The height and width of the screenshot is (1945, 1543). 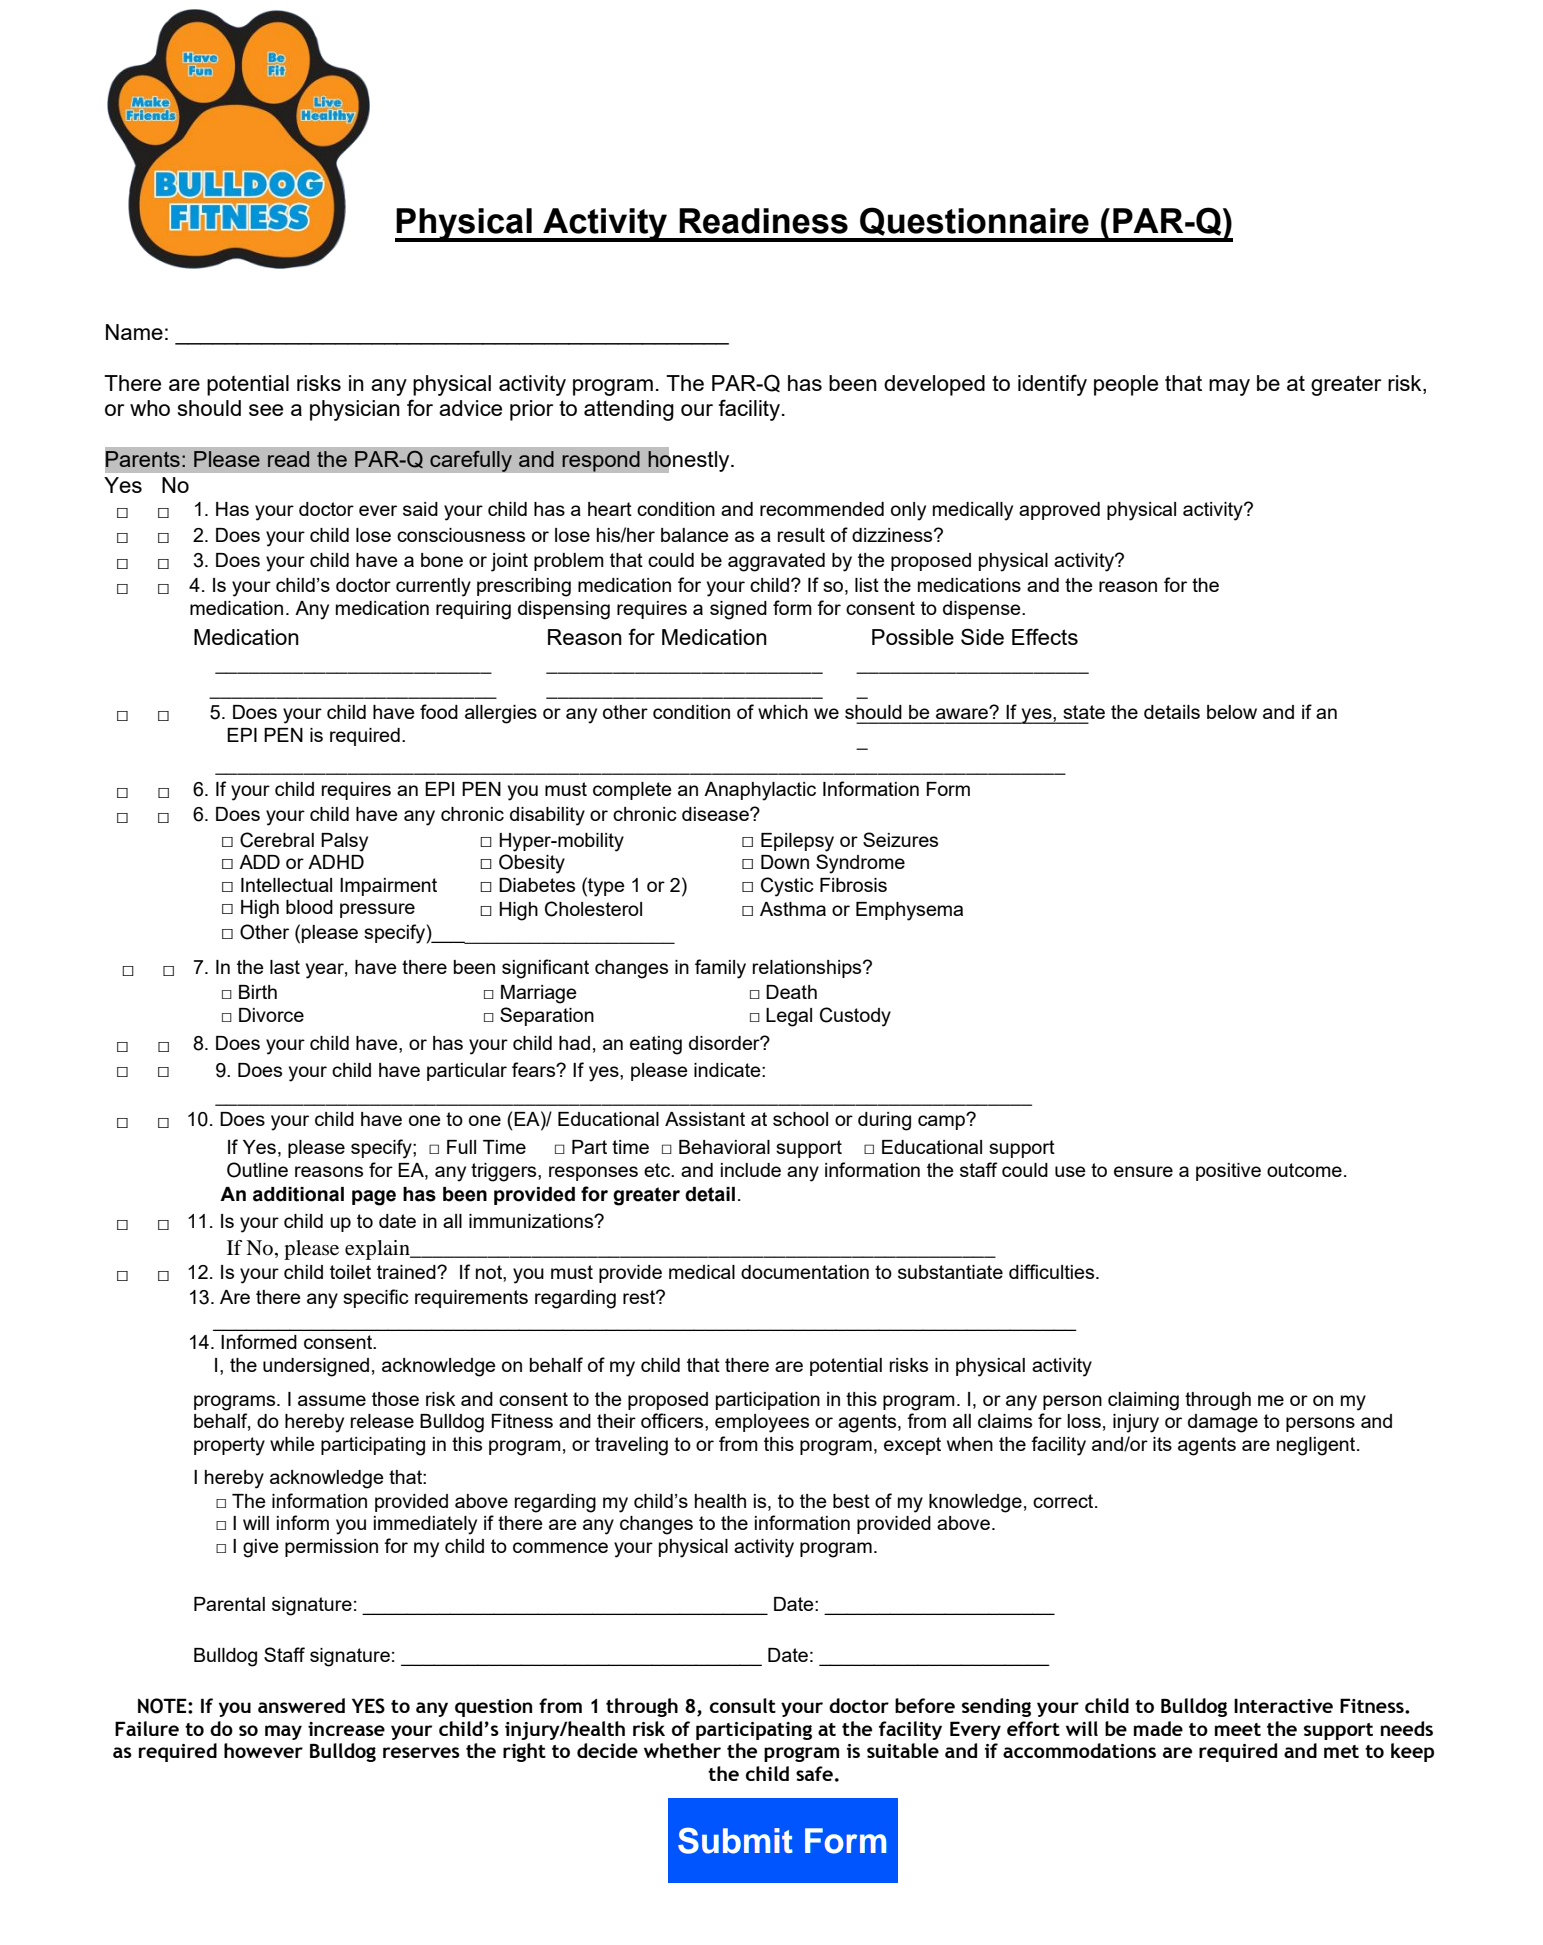 I want to click on see, so click(x=266, y=410).
